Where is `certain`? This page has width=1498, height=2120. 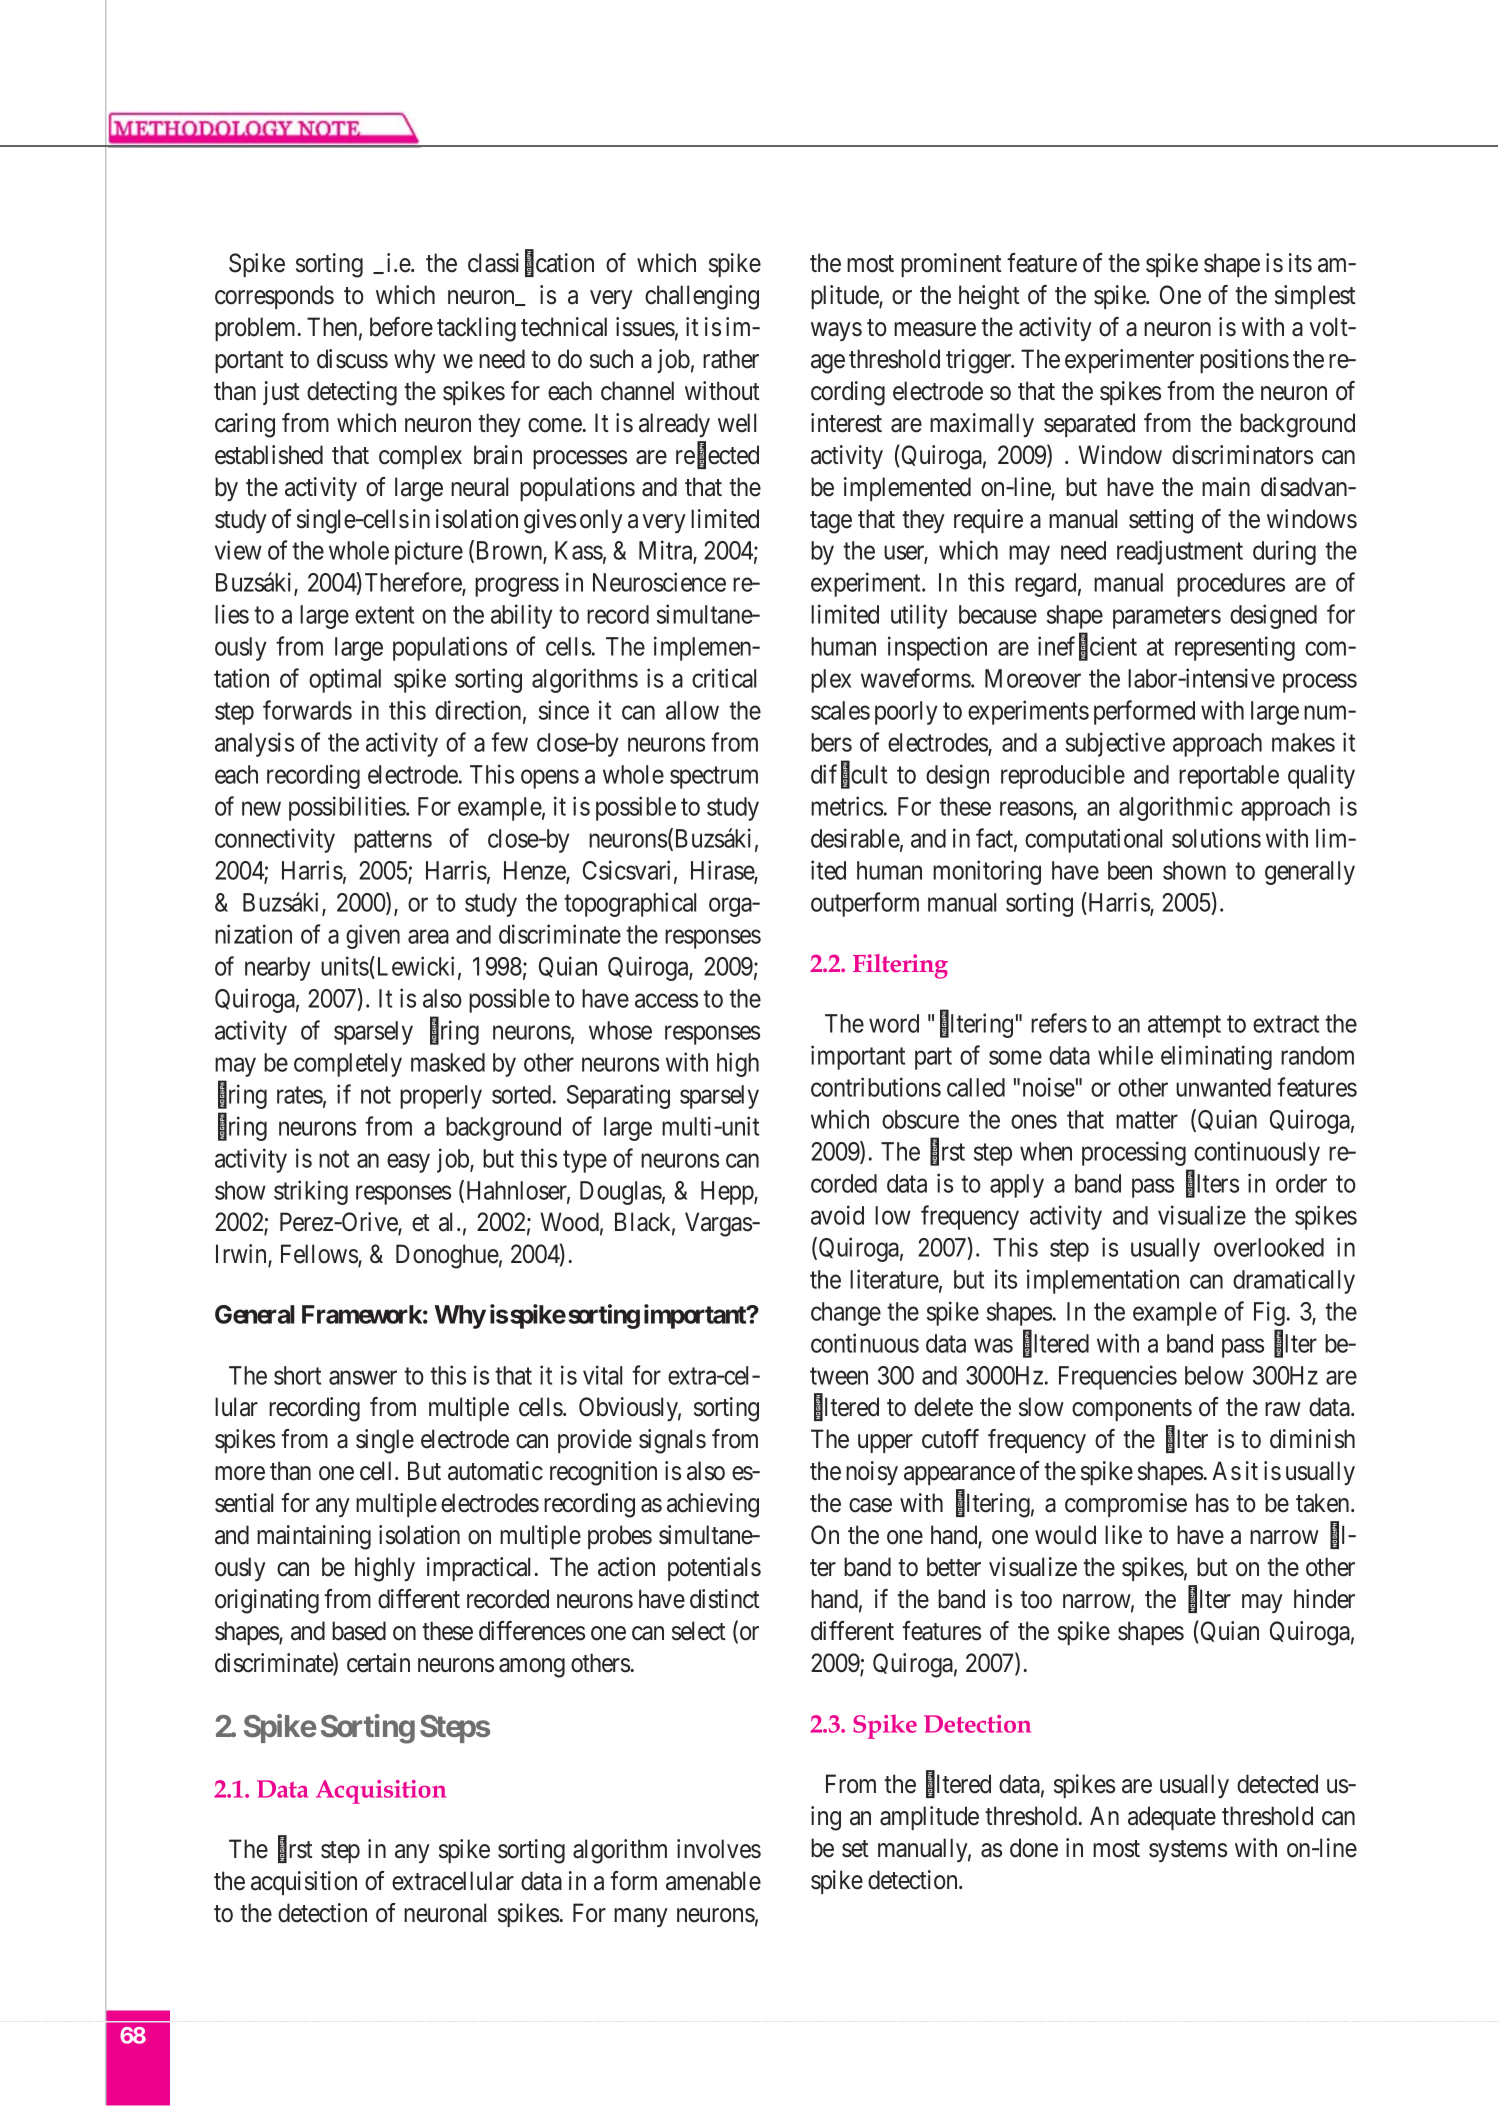
certain is located at coordinates (378, 1663).
